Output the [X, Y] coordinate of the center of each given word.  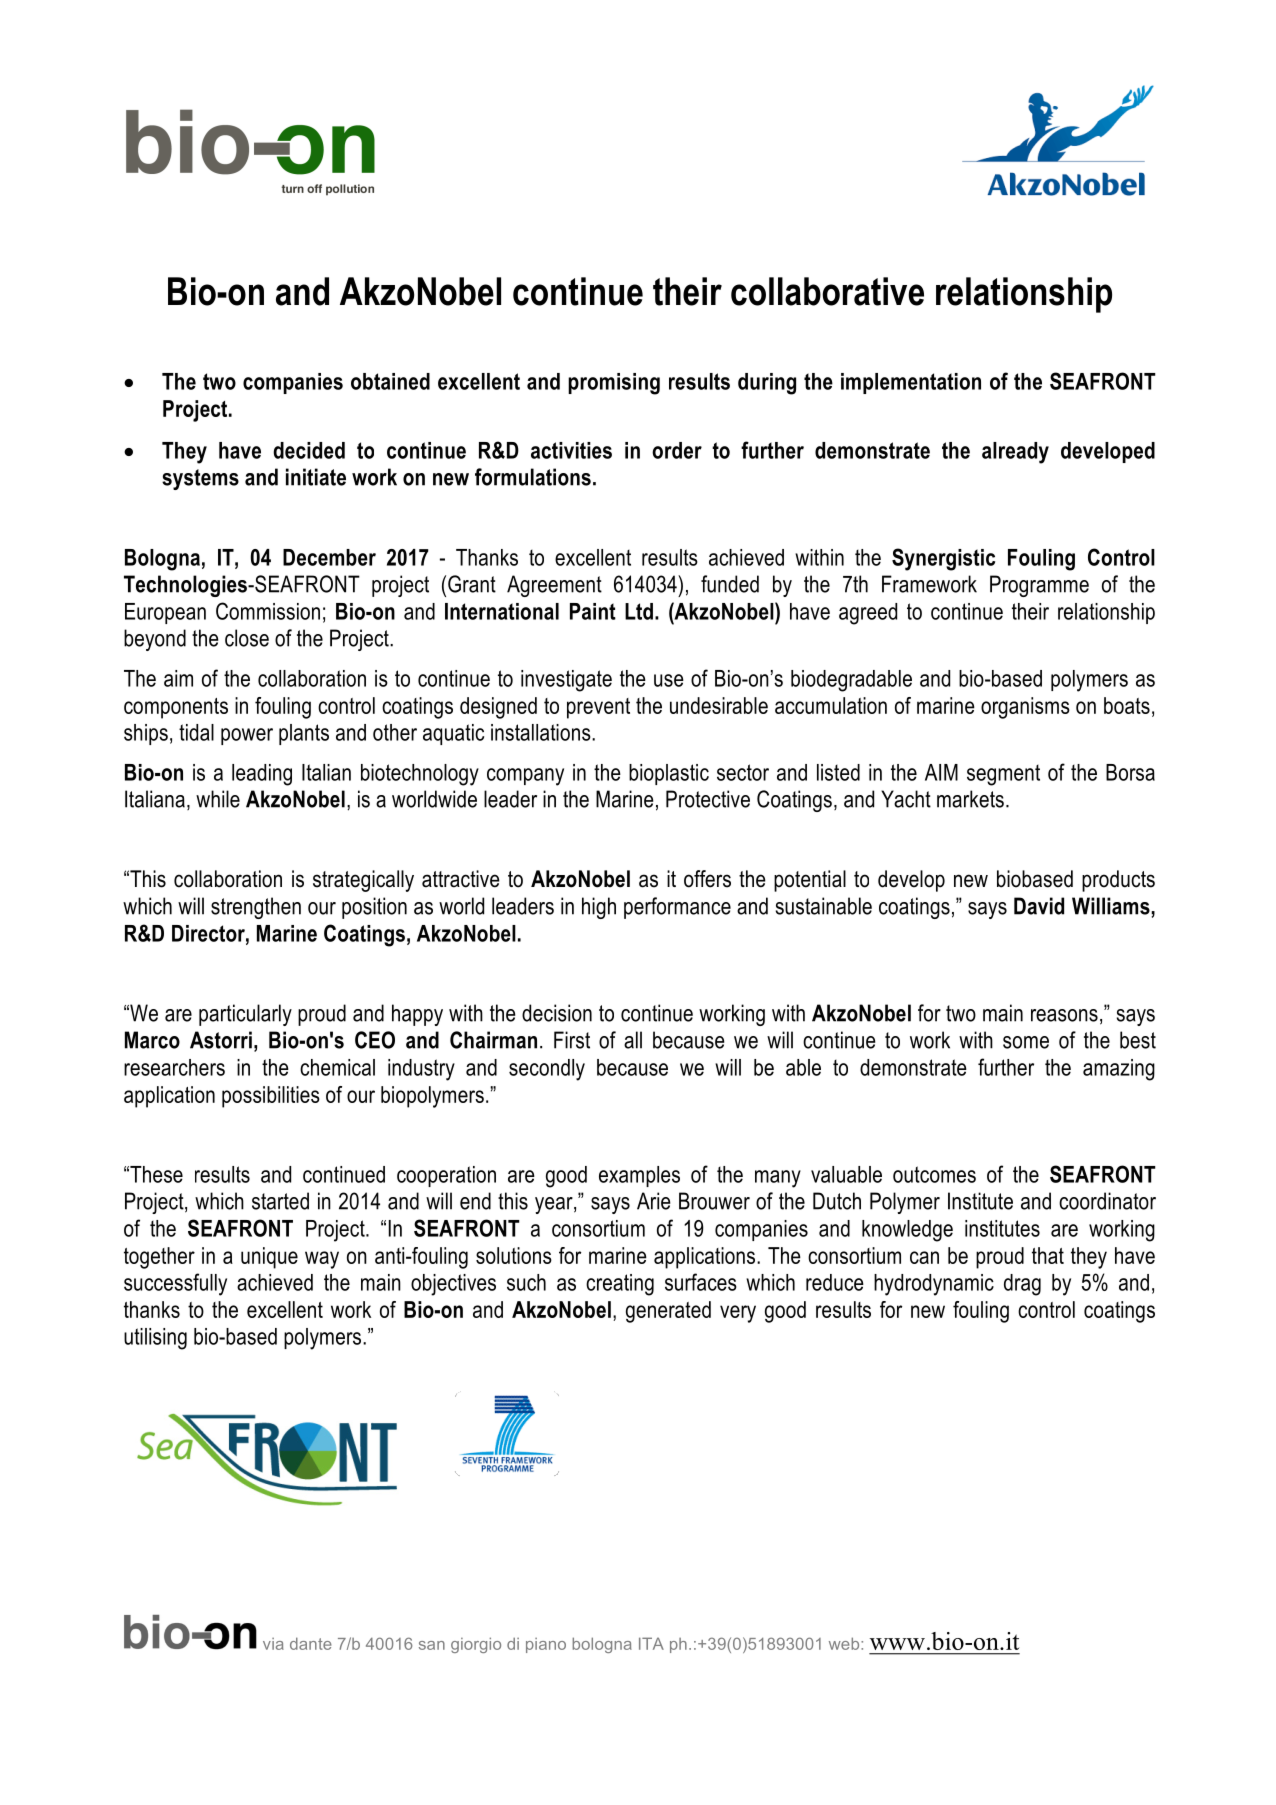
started [280, 1201]
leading [262, 775]
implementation [911, 383]
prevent [598, 708]
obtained [390, 381]
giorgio [476, 1645]
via [273, 1644]
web [845, 1643]
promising [614, 384]
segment [1003, 775]
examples [639, 1176]
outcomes [934, 1174]
